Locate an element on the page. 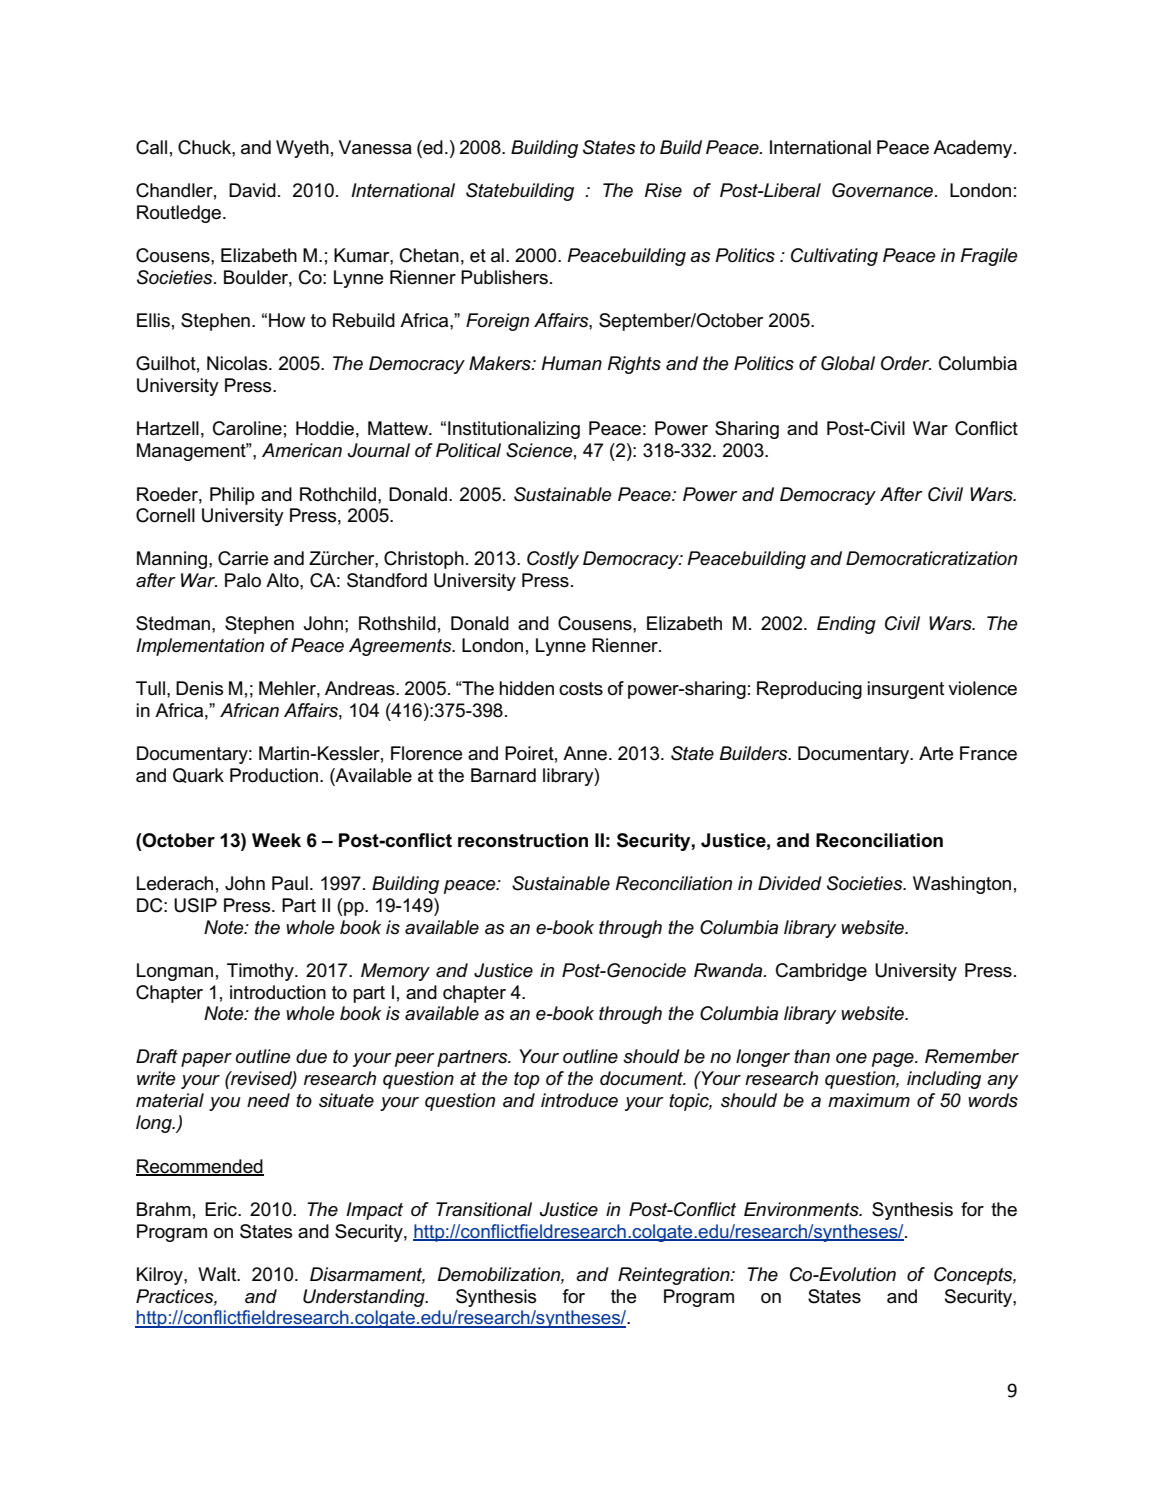 This page has height=1492, width=1153. Cambridge is located at coordinates (821, 972).
